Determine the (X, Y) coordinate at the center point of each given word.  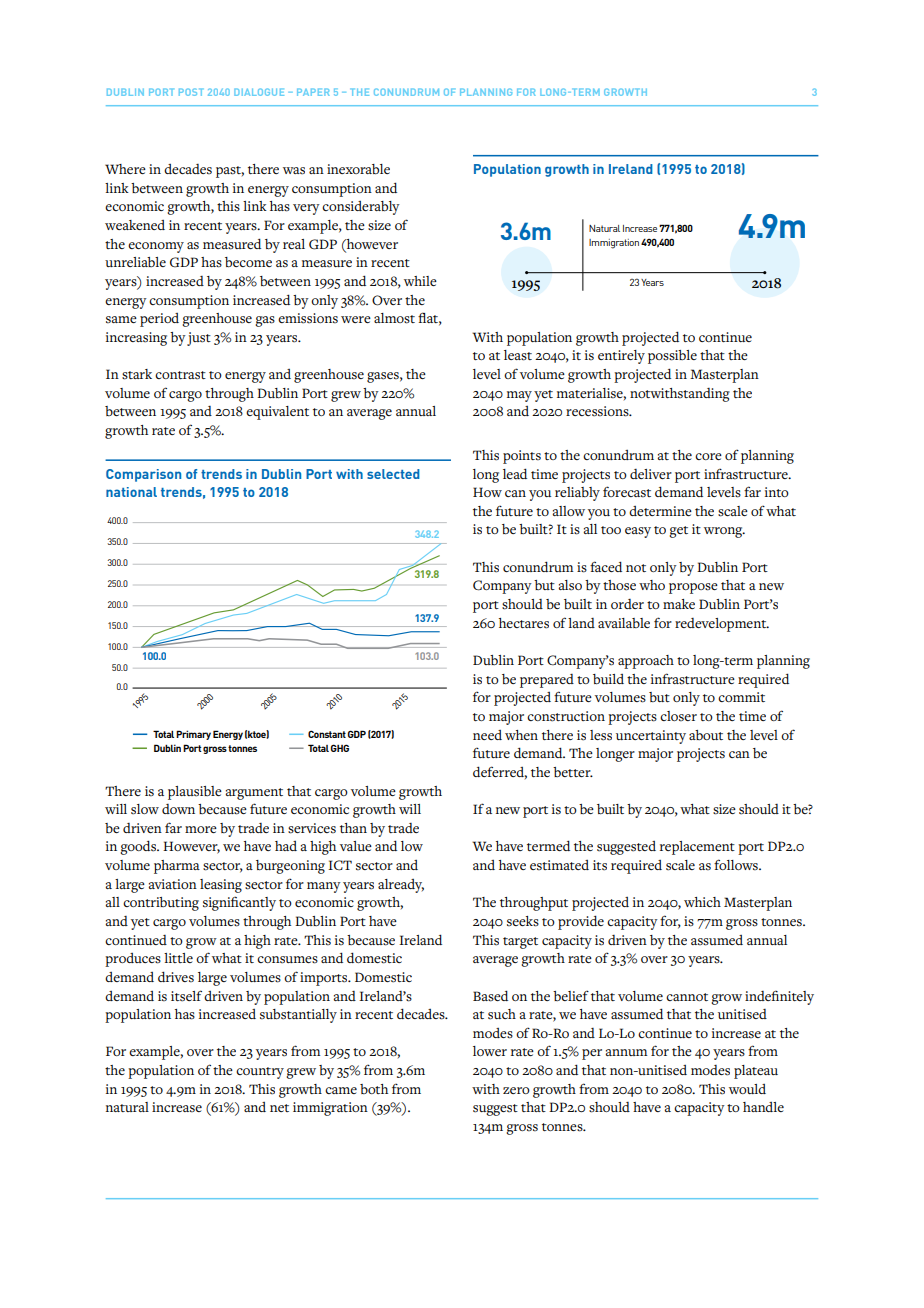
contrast (180, 375)
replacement (697, 848)
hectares (524, 623)
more (201, 829)
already (401, 886)
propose (693, 588)
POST (191, 92)
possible (672, 357)
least (518, 355)
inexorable (358, 169)
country (260, 1073)
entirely (621, 357)
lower (490, 1051)
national (131, 492)
